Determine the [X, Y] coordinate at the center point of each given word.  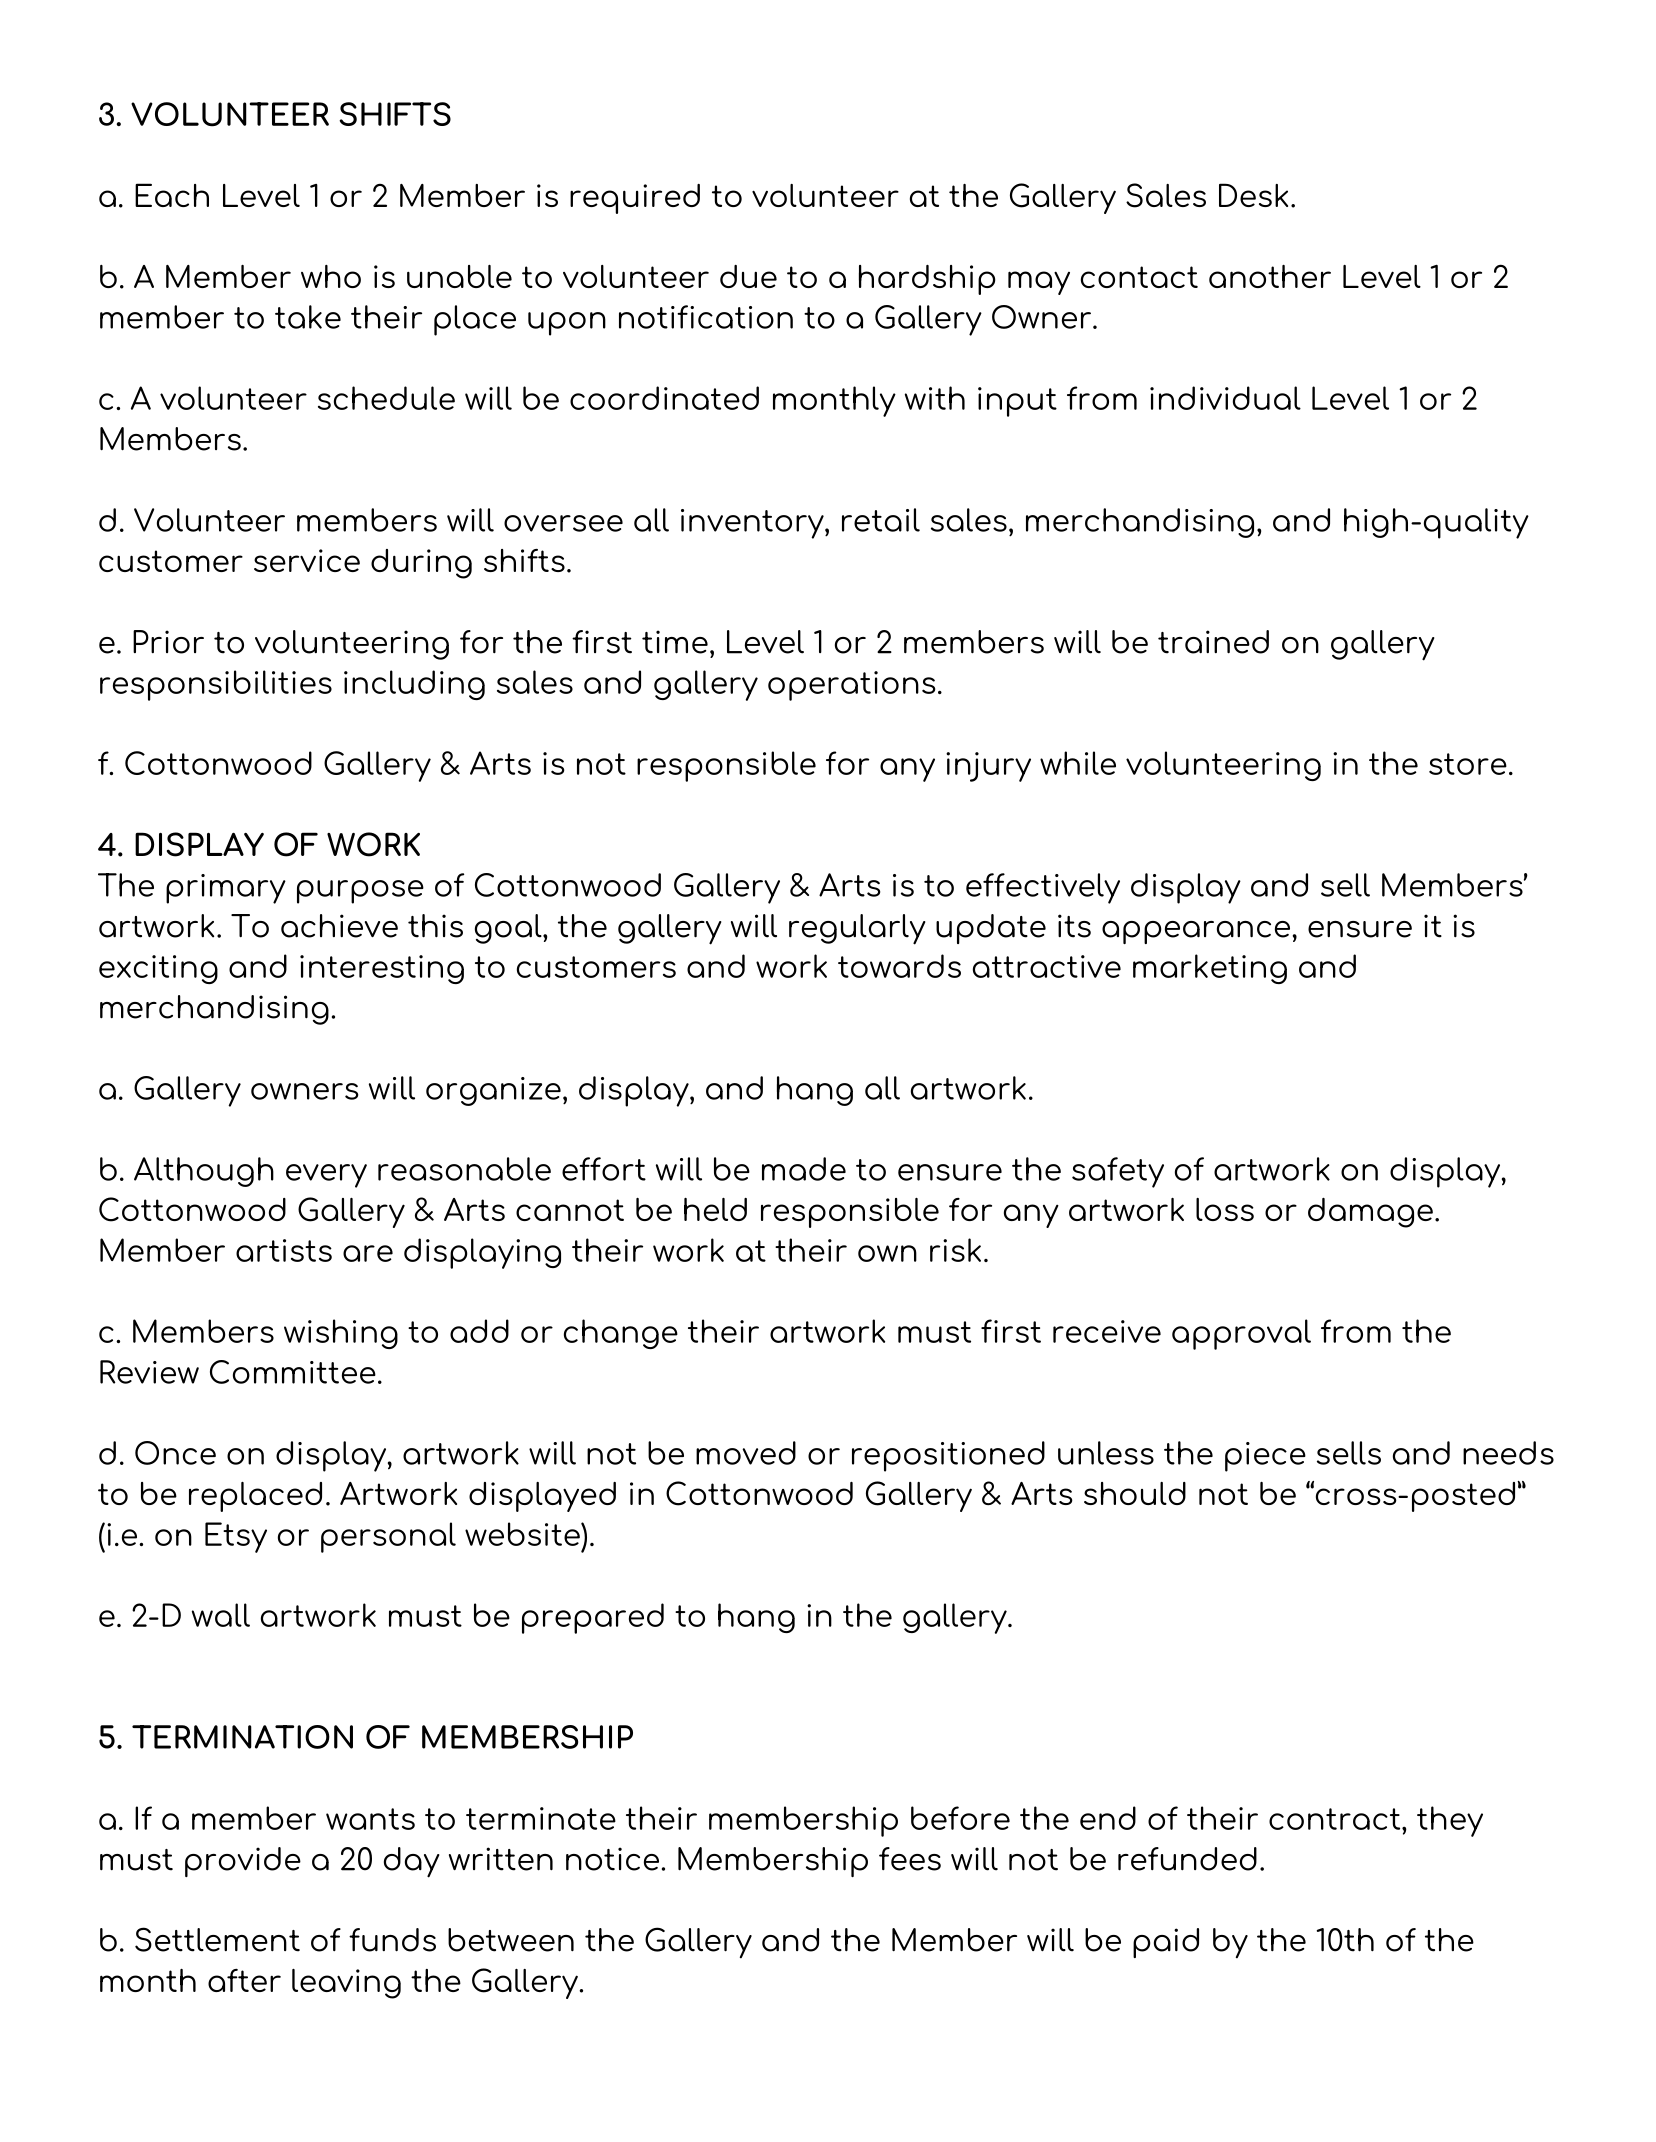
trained [1213, 642]
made [804, 1169]
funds [392, 1940]
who [331, 276]
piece [1265, 1457]
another [1270, 276]
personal [388, 1537]
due [748, 276]
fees [910, 1859]
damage [1370, 1213]
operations [852, 686]
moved [746, 1453]
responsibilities [216, 685]
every [326, 1176]
